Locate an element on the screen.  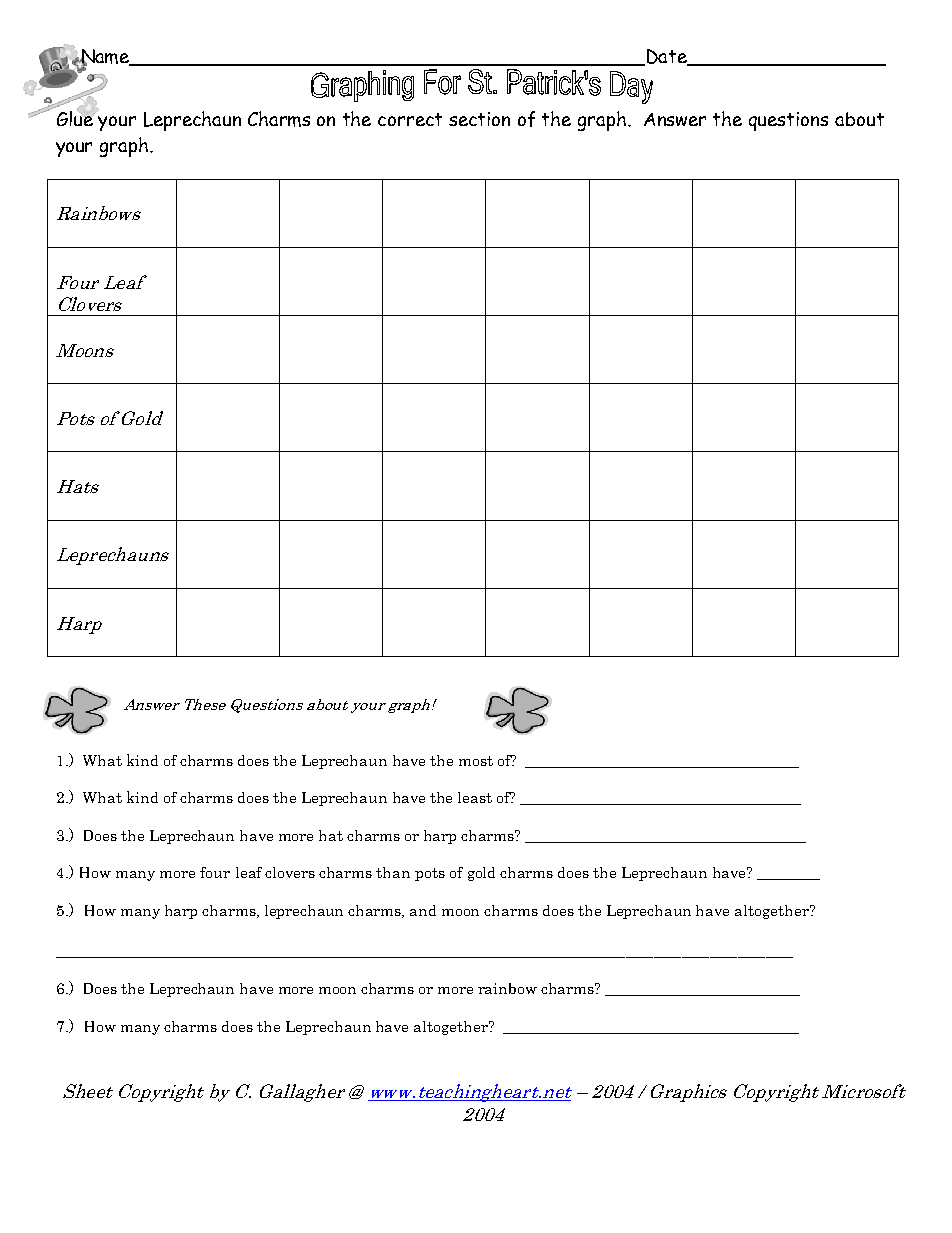
Glue is located at coordinates (76, 117).
